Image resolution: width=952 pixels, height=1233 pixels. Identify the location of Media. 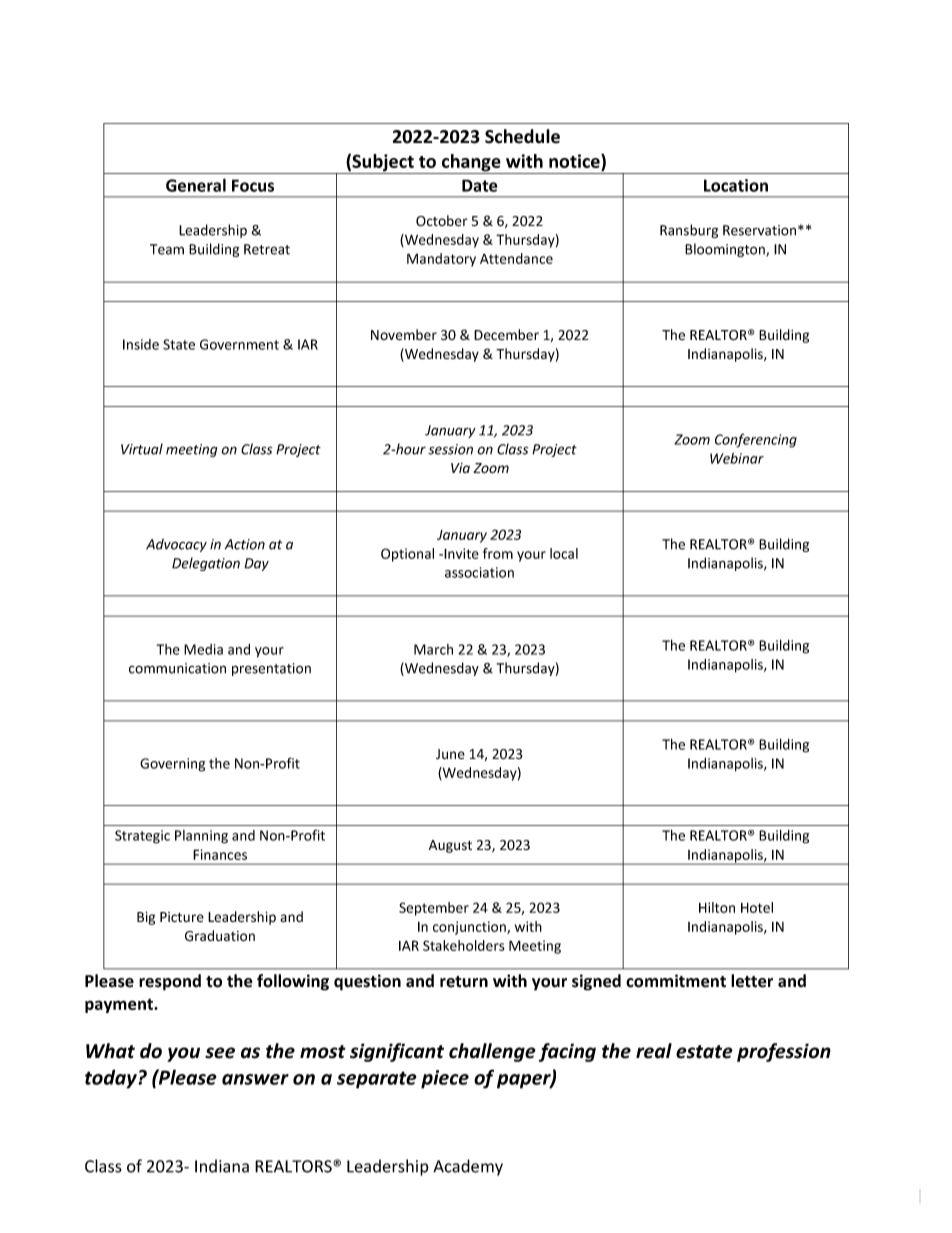
(203, 649).
